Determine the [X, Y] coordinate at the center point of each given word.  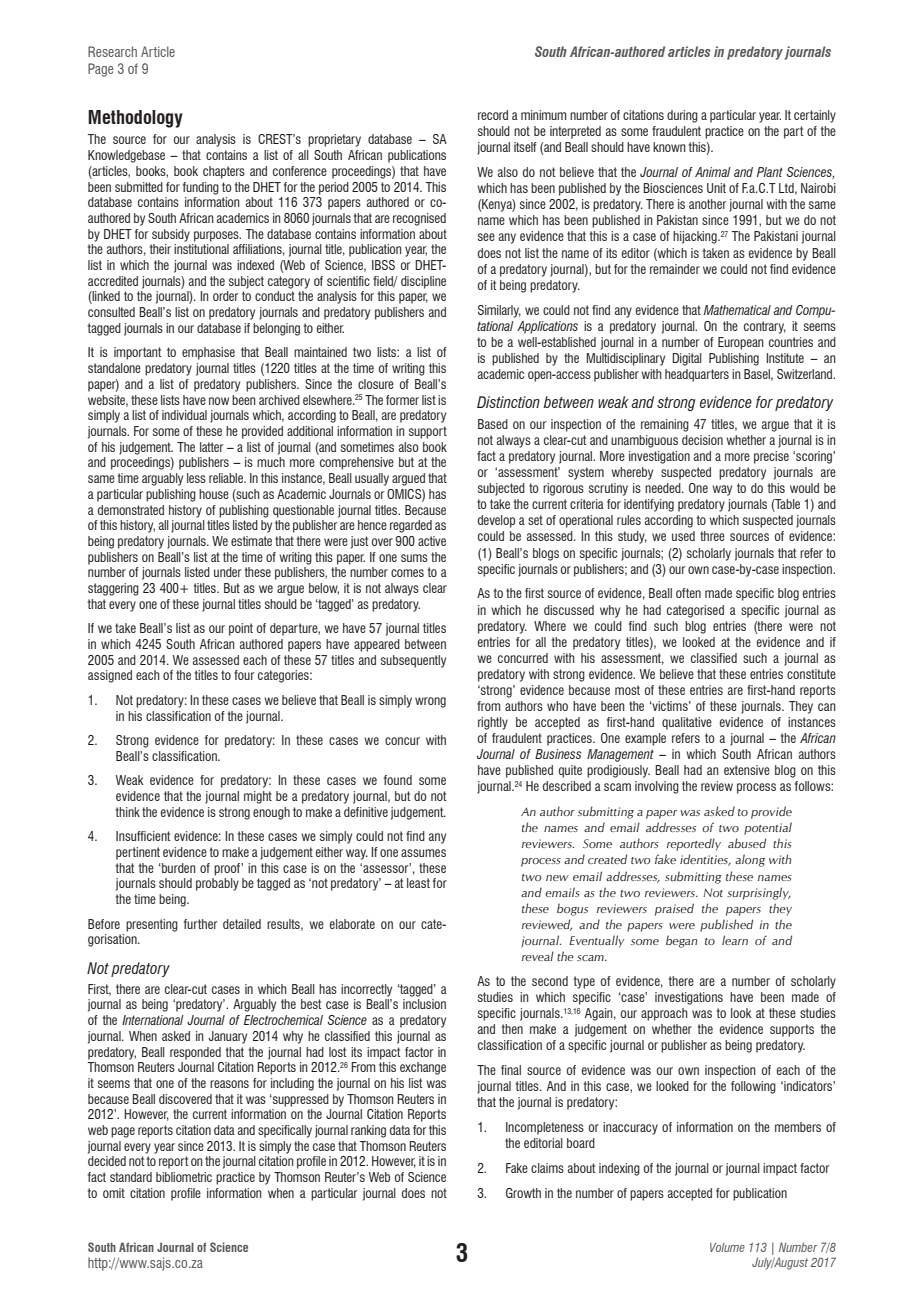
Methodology [135, 119]
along [750, 860]
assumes [423, 853]
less [196, 478]
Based [493, 424]
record [493, 115]
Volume [727, 1247]
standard [131, 1177]
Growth [523, 1193]
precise [771, 457]
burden [178, 868]
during [682, 116]
